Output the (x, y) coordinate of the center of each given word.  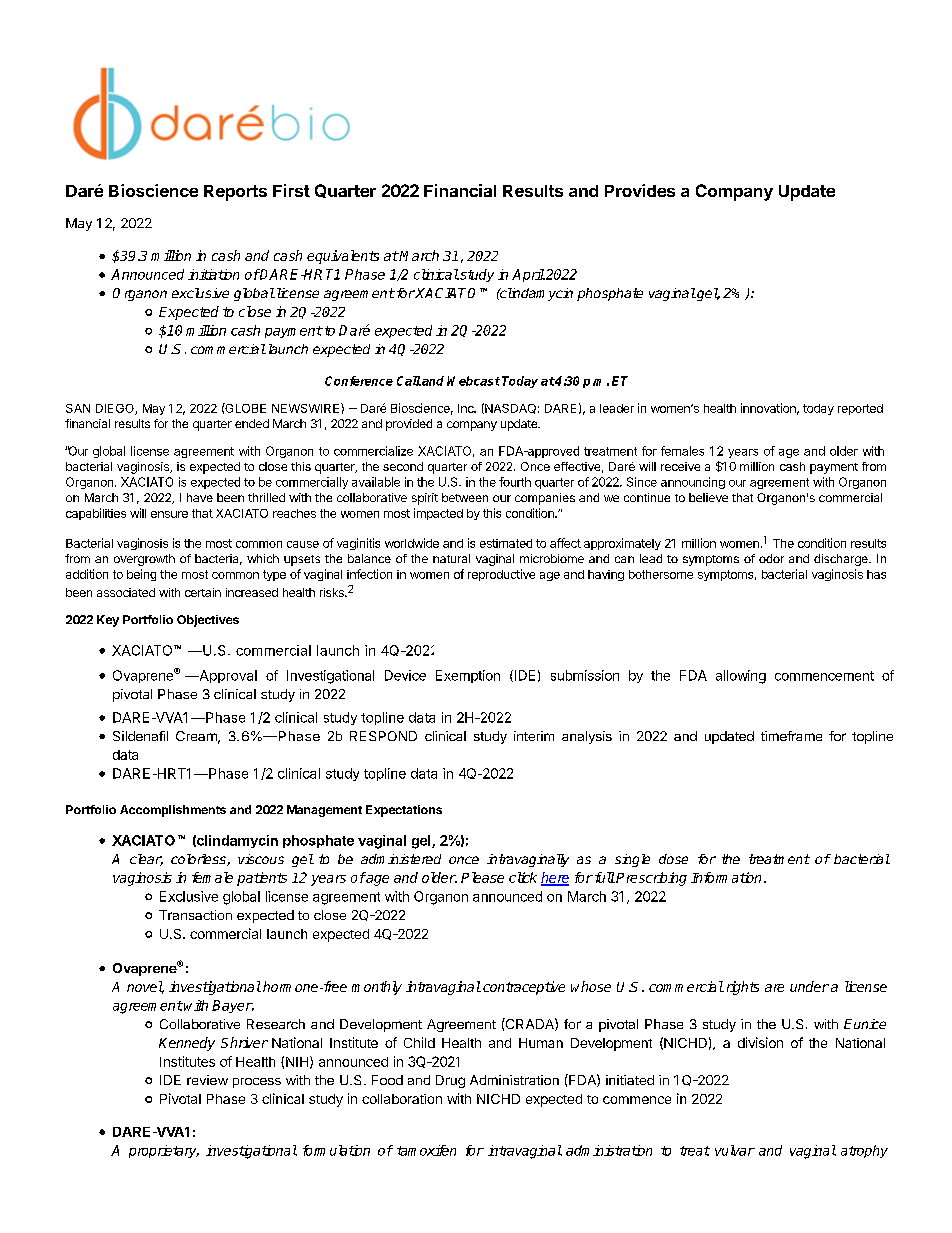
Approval (227, 676)
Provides (640, 190)
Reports (235, 193)
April (528, 275)
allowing (741, 677)
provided (409, 425)
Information (726, 877)
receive (680, 466)
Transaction (195, 915)
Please (482, 877)
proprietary (164, 1151)
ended (252, 423)
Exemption (468, 676)
